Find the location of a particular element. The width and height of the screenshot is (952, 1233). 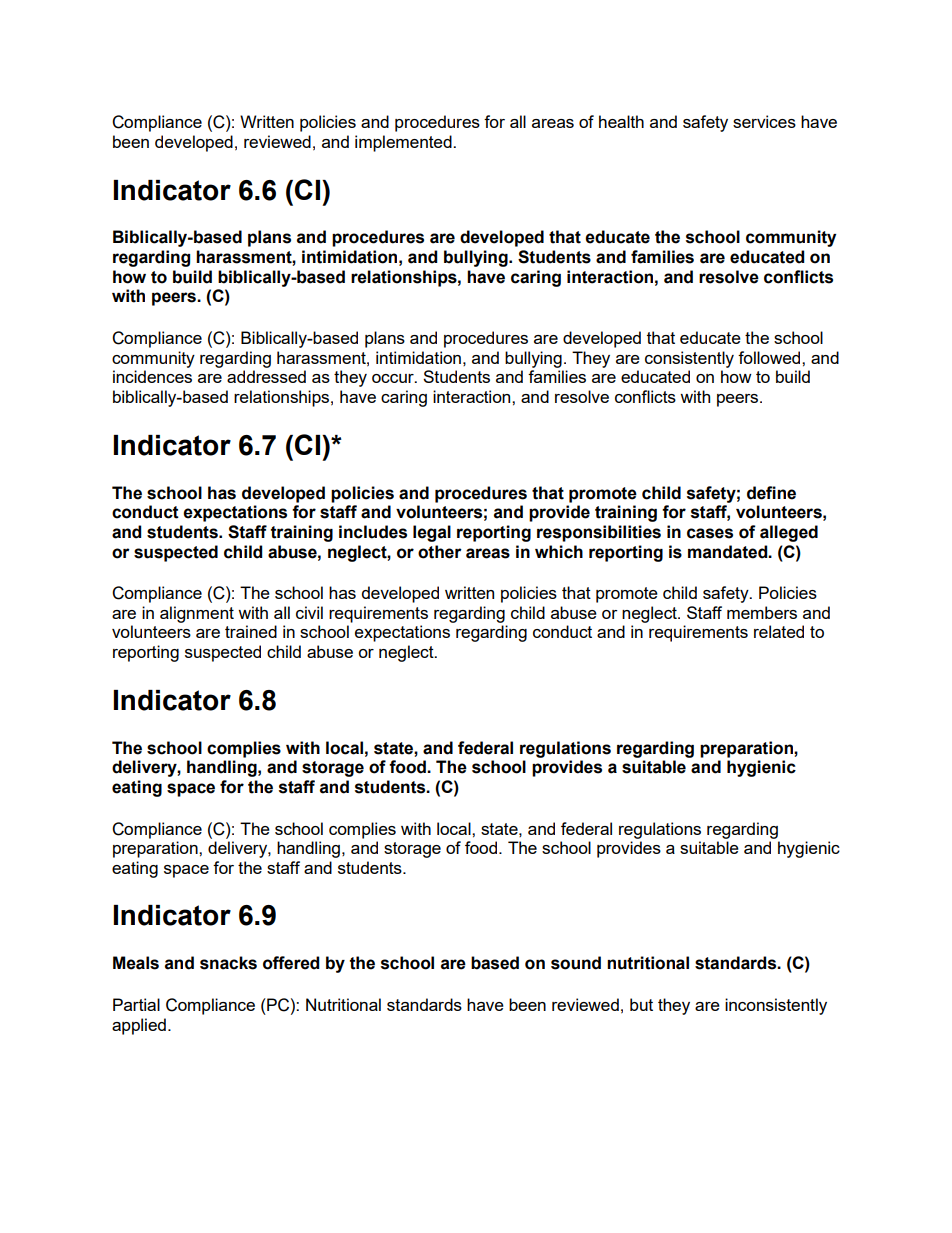

snacks is located at coordinates (228, 963).
